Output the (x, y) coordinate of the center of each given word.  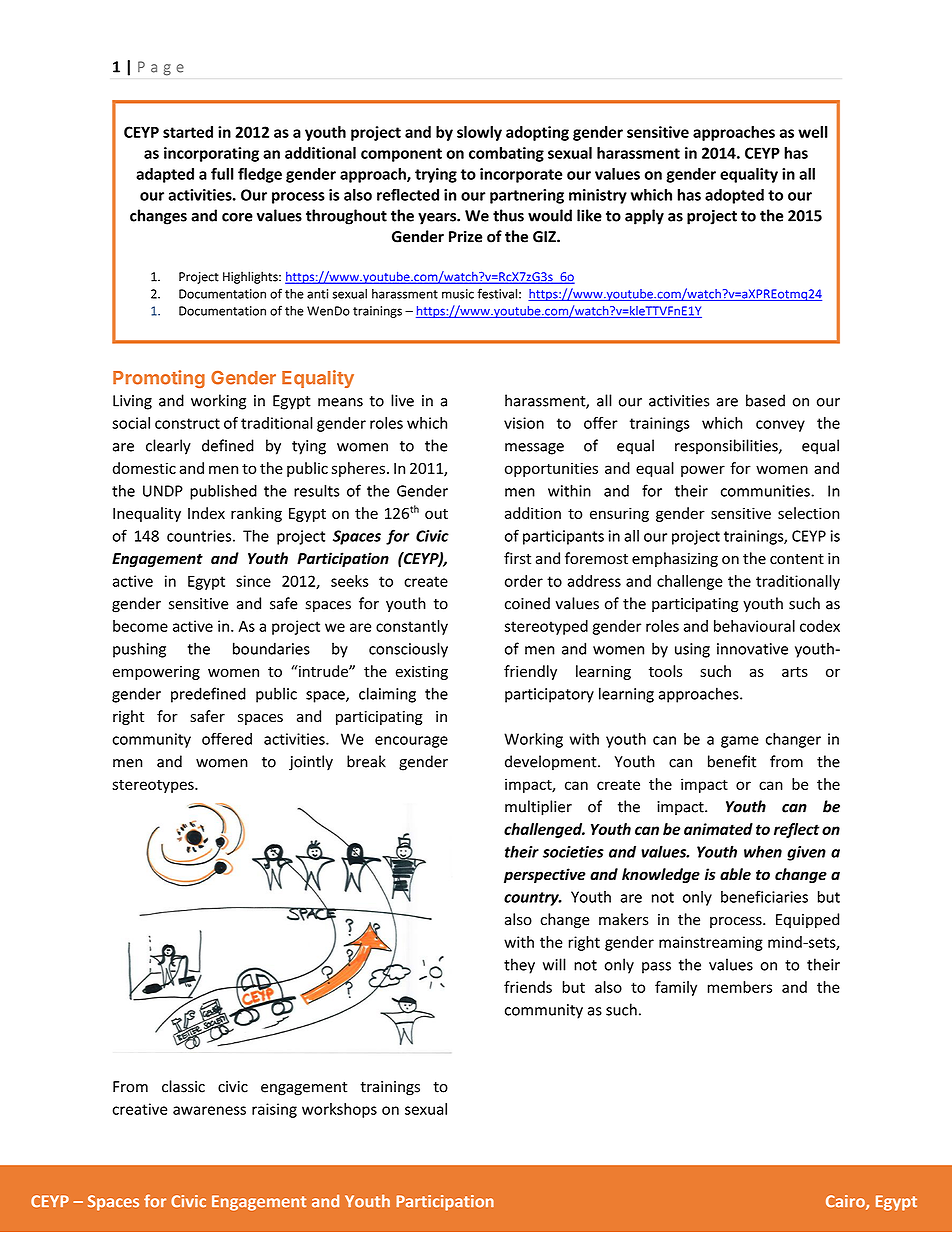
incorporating (211, 154)
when (763, 851)
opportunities (551, 469)
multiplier (538, 808)
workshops (339, 1110)
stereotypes (154, 786)
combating (506, 154)
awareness (209, 1110)
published (223, 492)
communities (766, 491)
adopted (734, 196)
